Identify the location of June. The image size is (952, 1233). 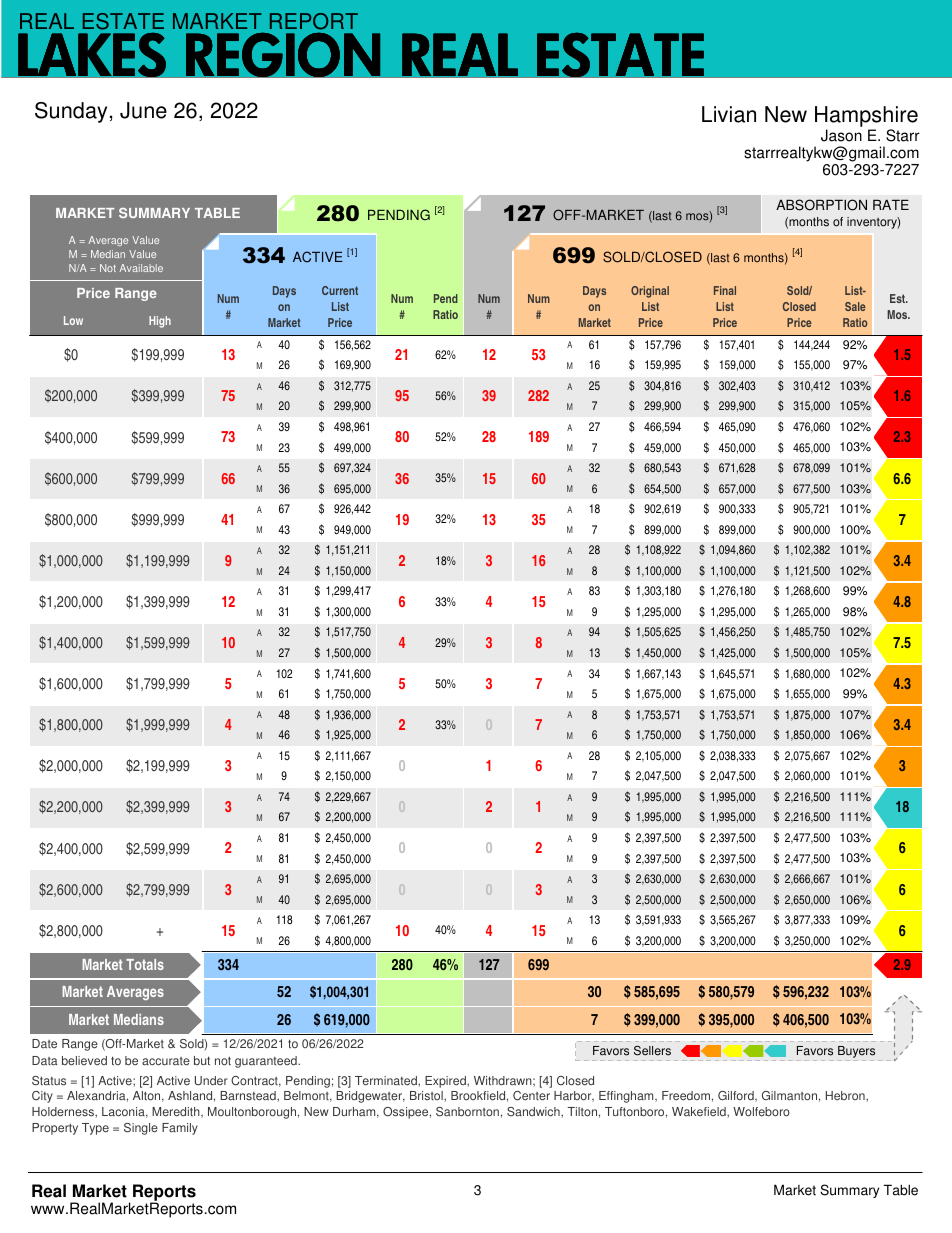
(143, 110).
